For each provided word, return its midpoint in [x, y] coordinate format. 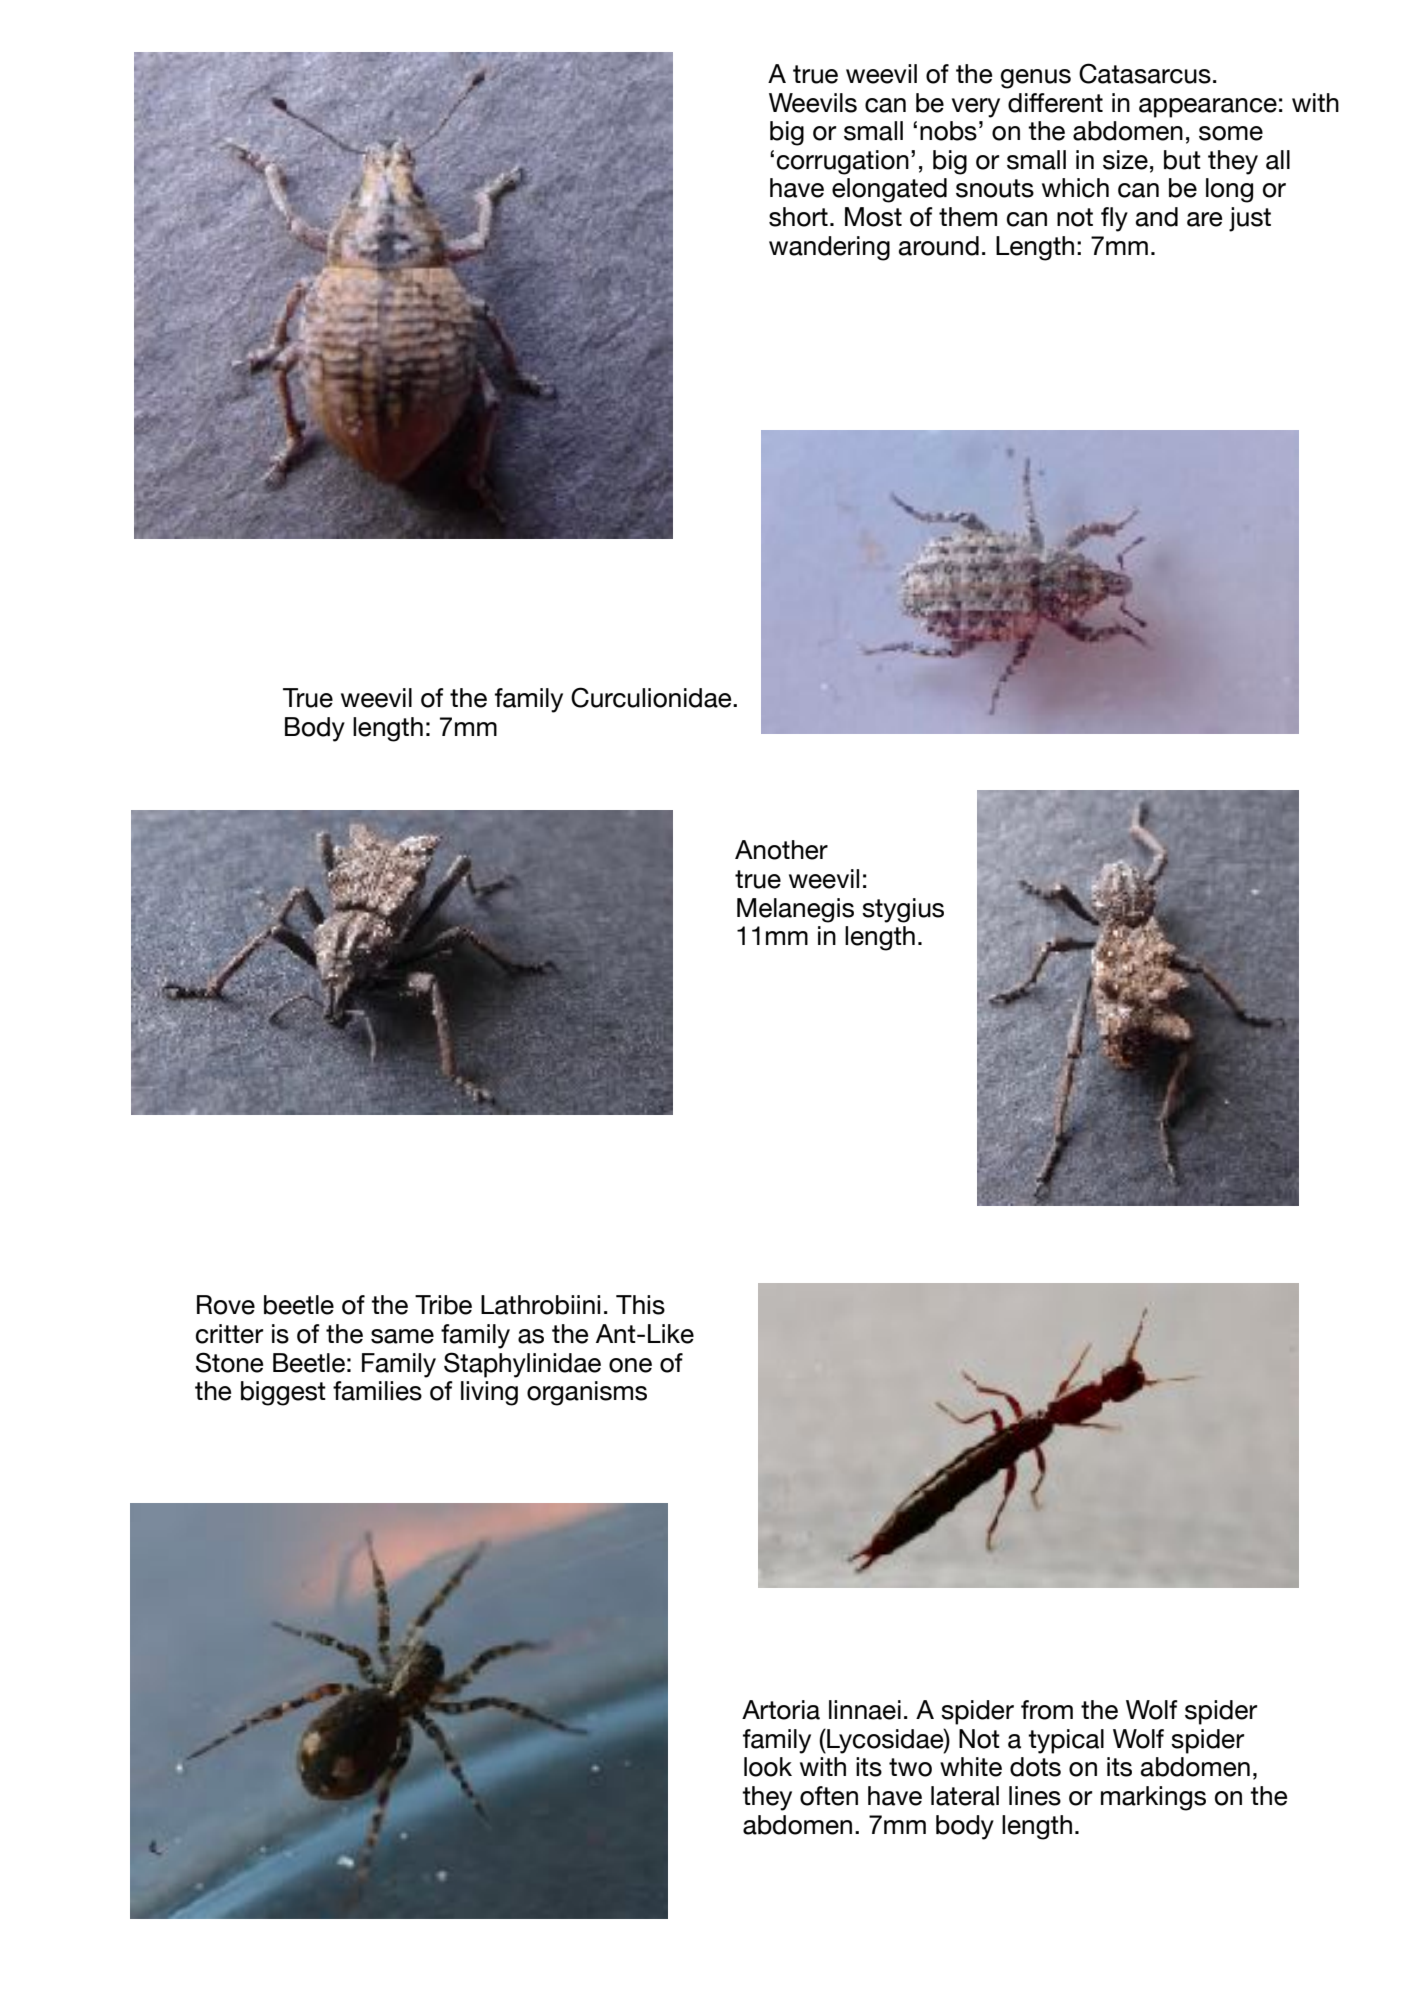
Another [781, 850]
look [768, 1767]
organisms [587, 1393]
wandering [829, 248]
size [1125, 160]
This [640, 1305]
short [798, 217]
